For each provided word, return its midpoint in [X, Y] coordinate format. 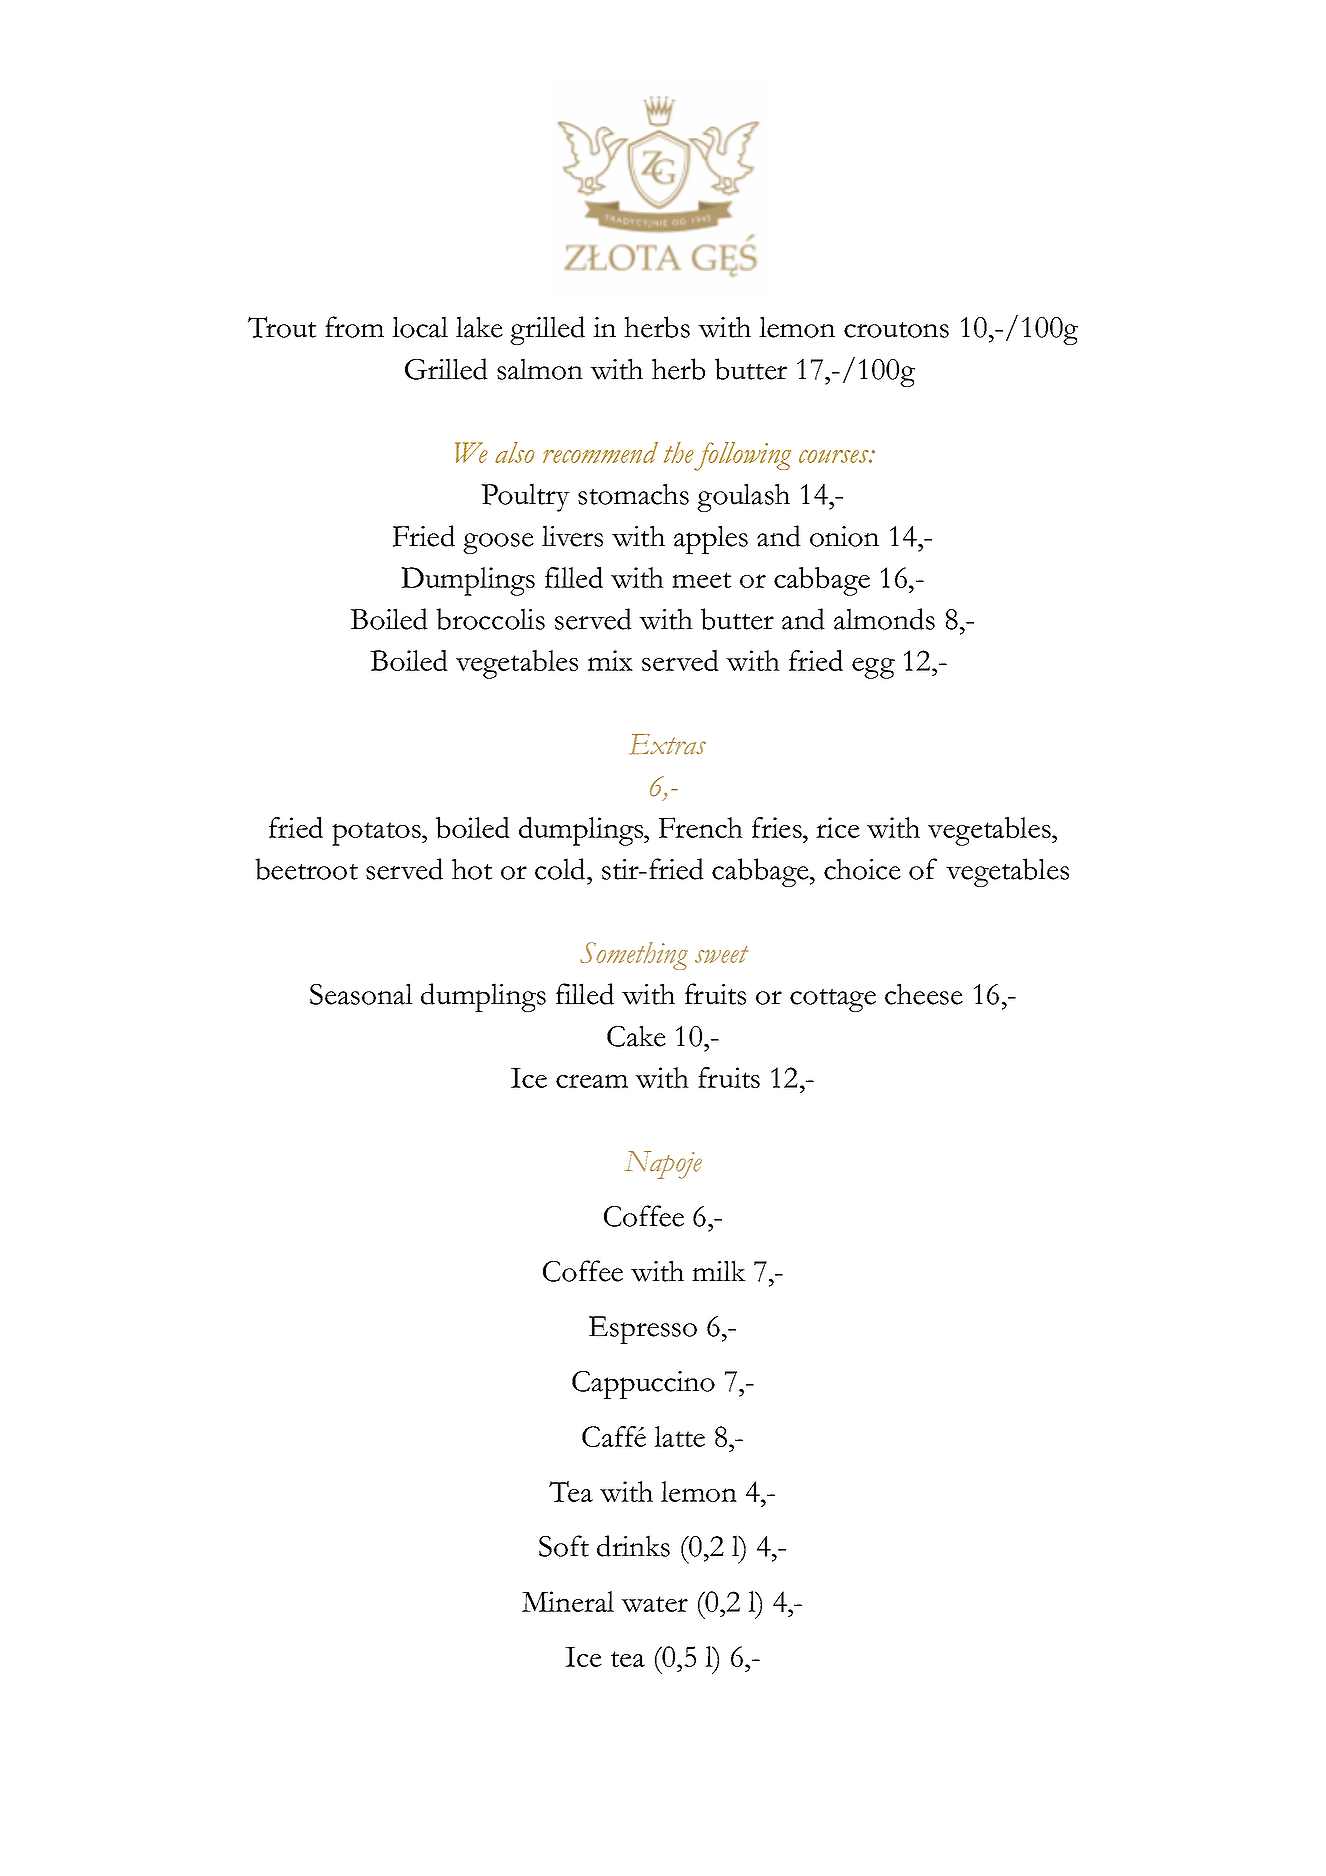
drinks [633, 1546]
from [354, 327]
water [654, 1604]
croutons [896, 330]
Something [634, 956]
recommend [600, 452]
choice [862, 869]
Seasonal [361, 994]
